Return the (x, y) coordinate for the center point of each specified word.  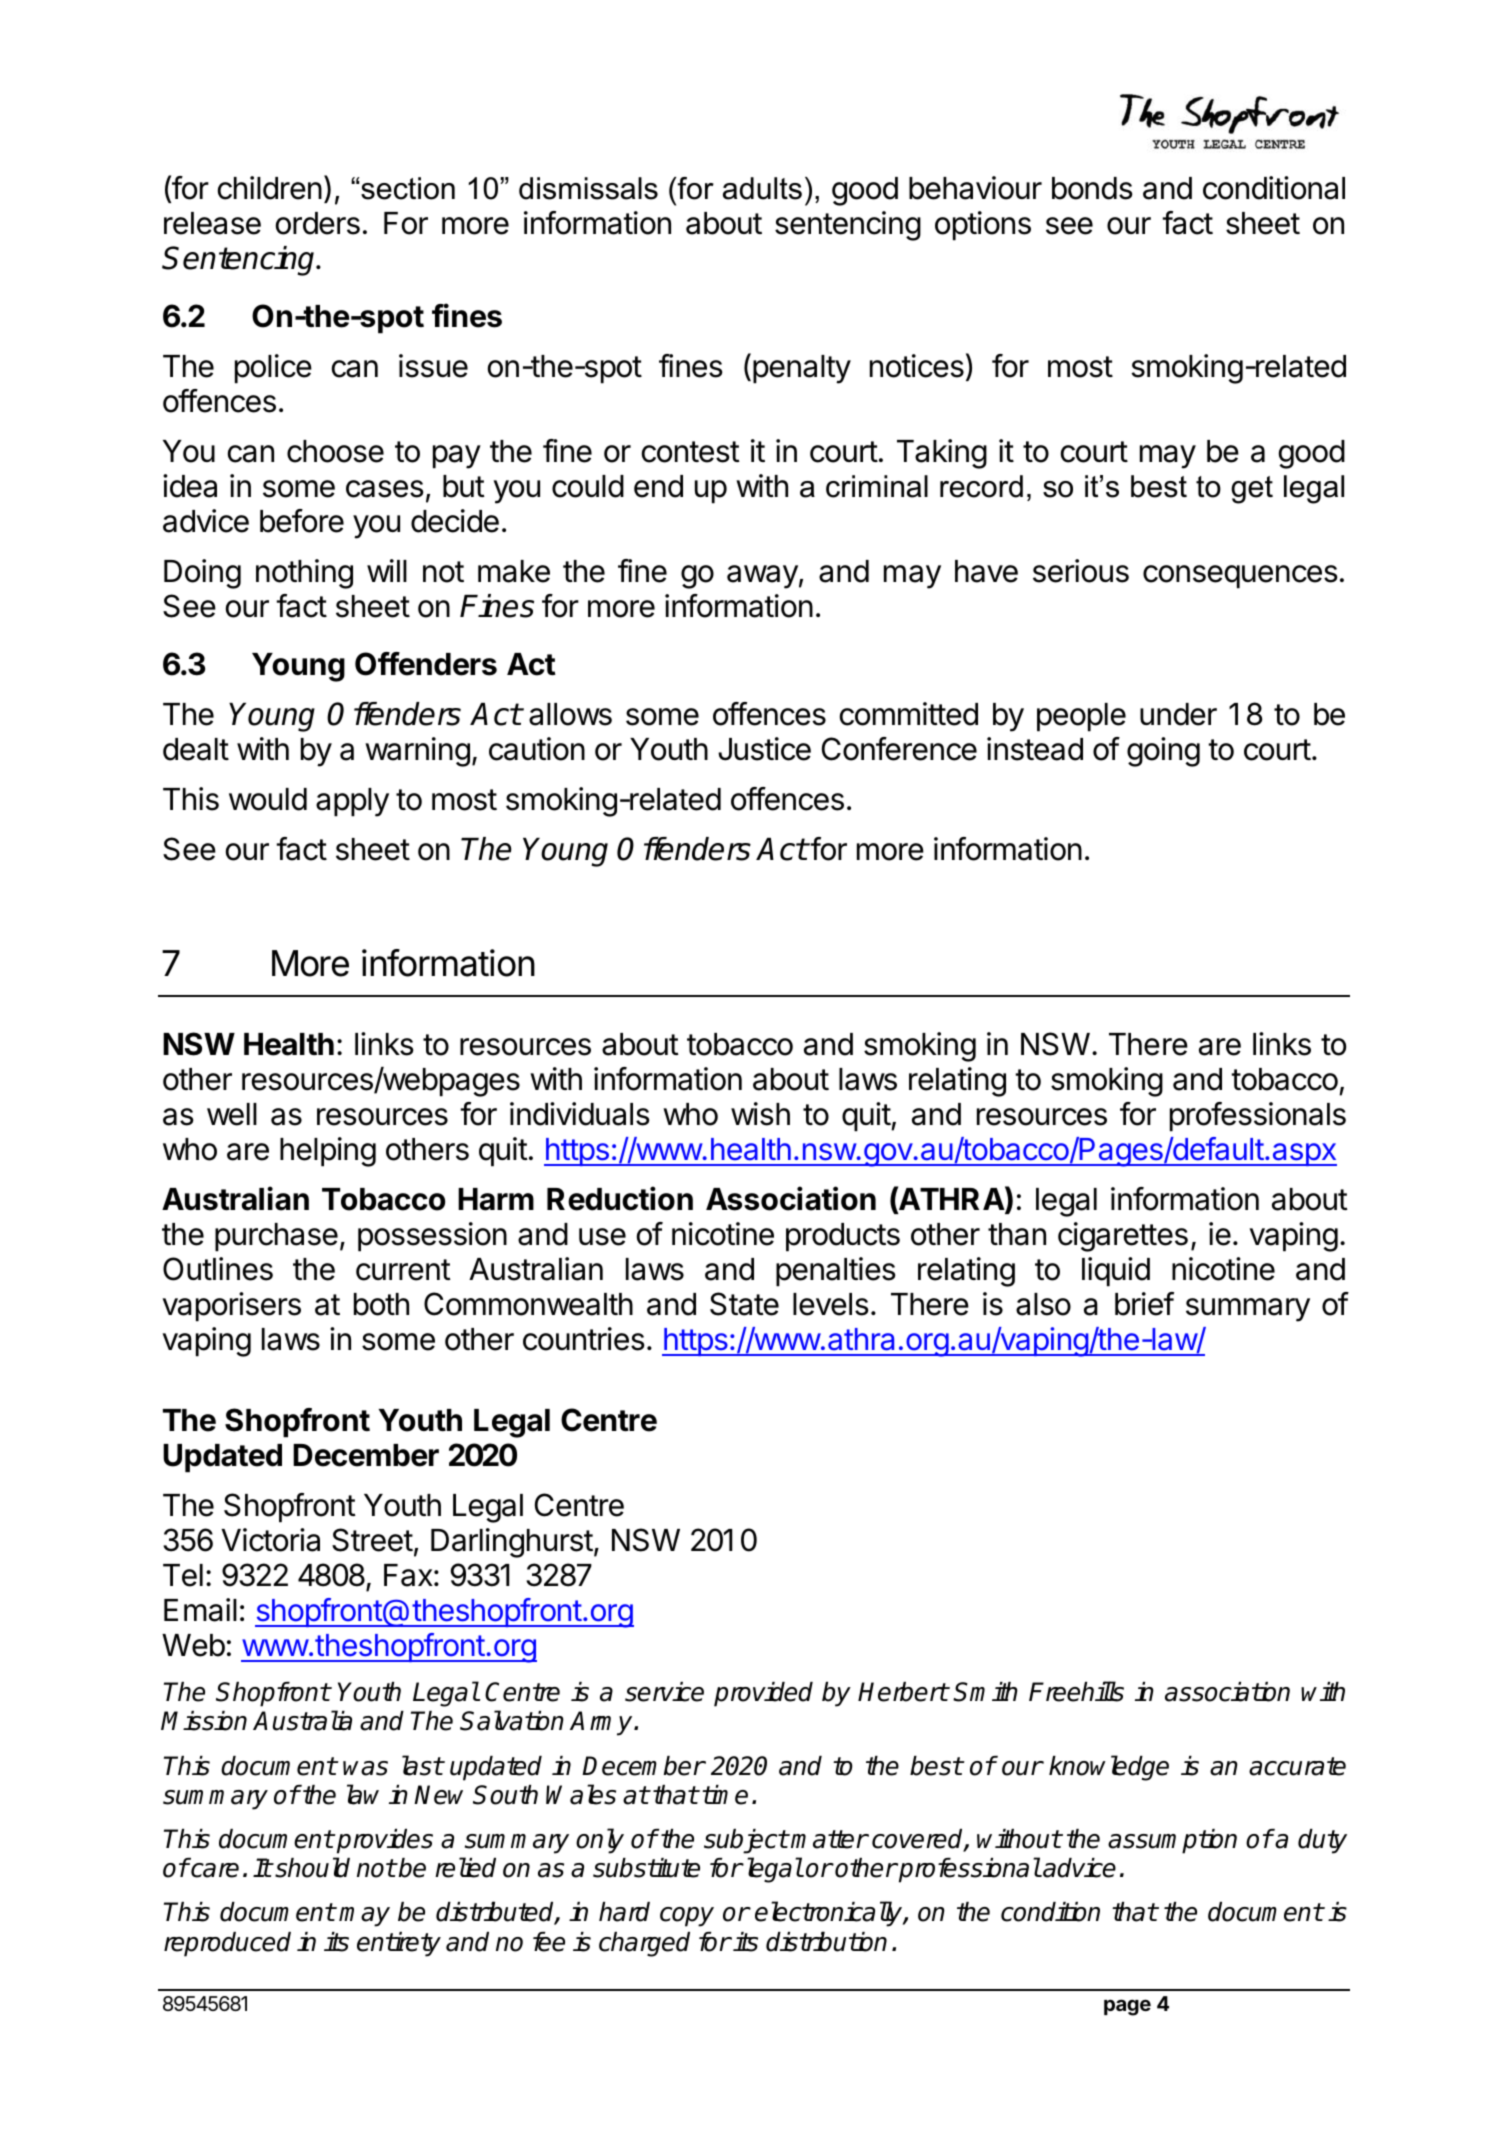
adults (762, 188)
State (744, 1304)
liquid (1116, 1272)
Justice (764, 749)
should (311, 1867)
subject (746, 1841)
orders (318, 223)
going (1163, 752)
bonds (1092, 188)
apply (352, 802)
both (381, 1304)
